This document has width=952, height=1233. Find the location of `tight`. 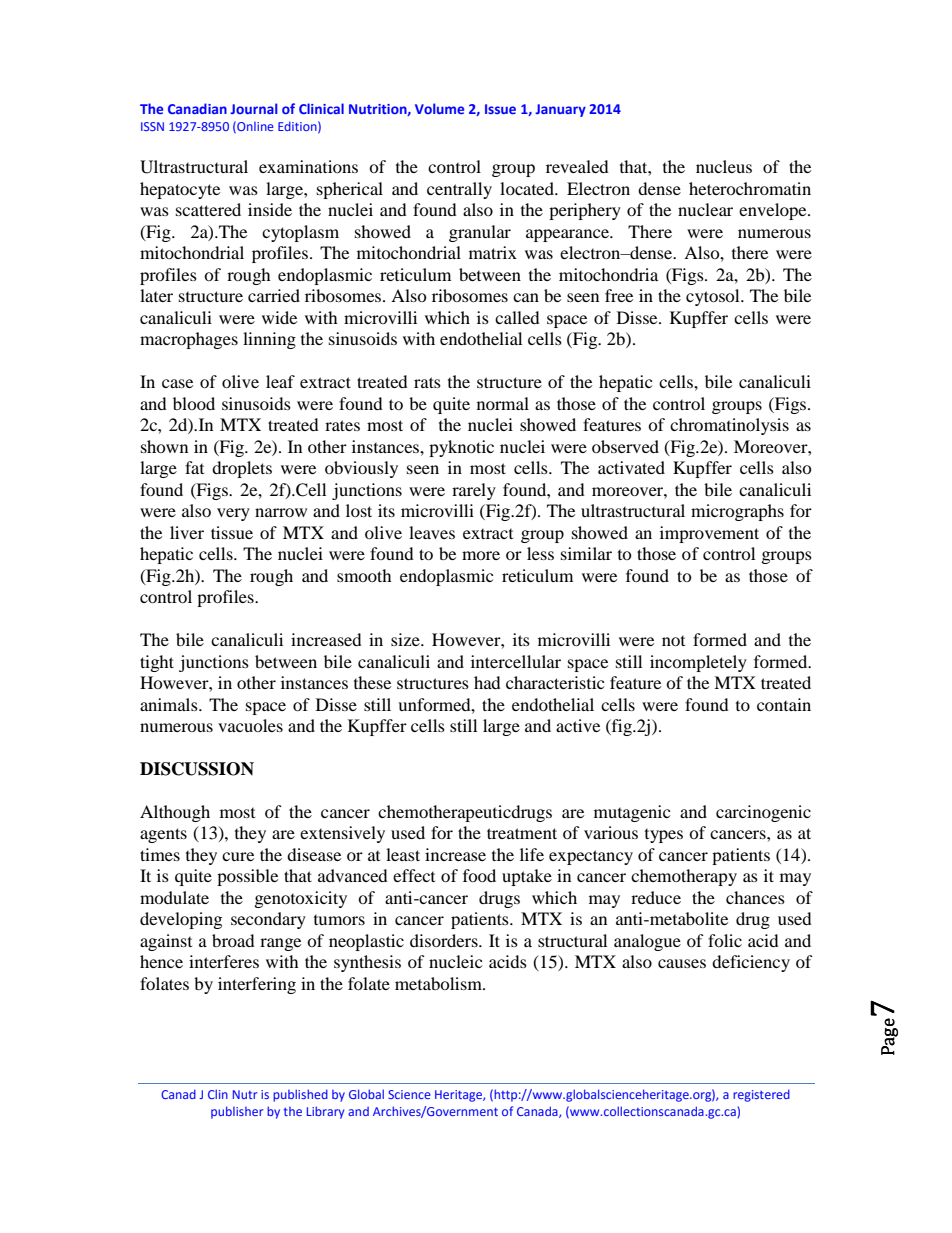

tight is located at coordinates (157, 663).
